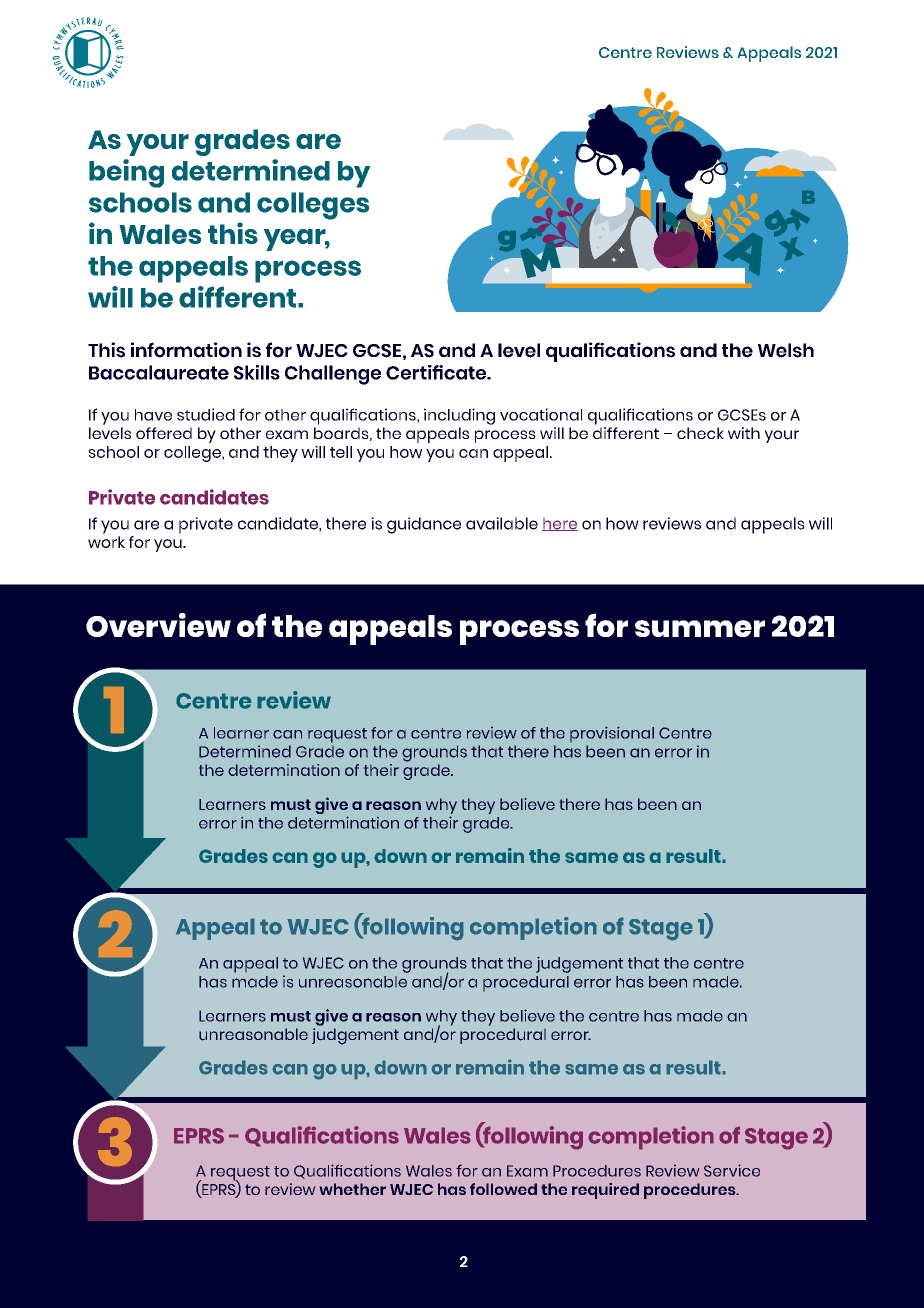  What do you see at coordinates (424, 525) in the document?
I see `guidance` at bounding box center [424, 525].
